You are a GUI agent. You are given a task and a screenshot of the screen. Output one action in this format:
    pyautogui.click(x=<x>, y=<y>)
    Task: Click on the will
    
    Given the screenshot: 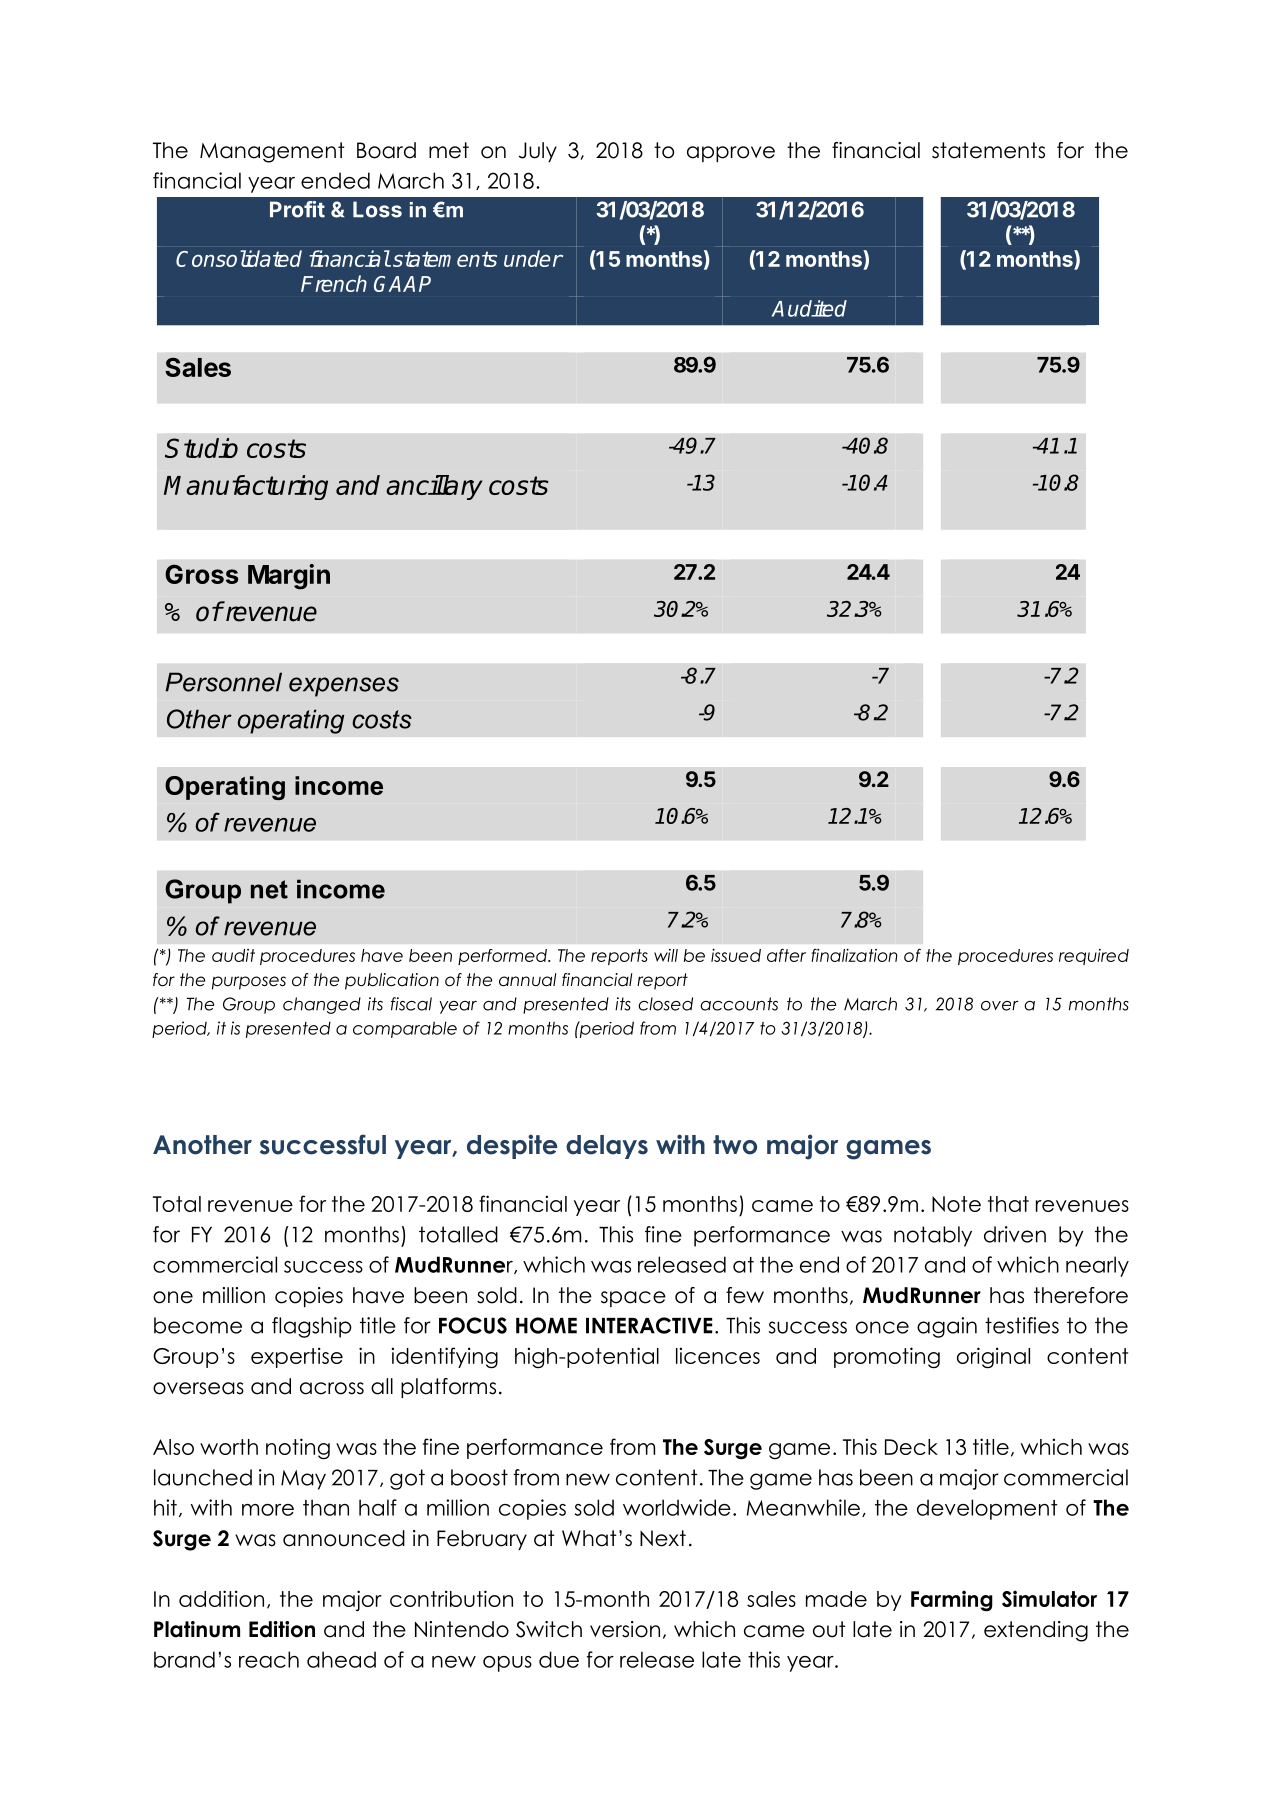 What is the action you would take?
    pyautogui.click(x=666, y=955)
